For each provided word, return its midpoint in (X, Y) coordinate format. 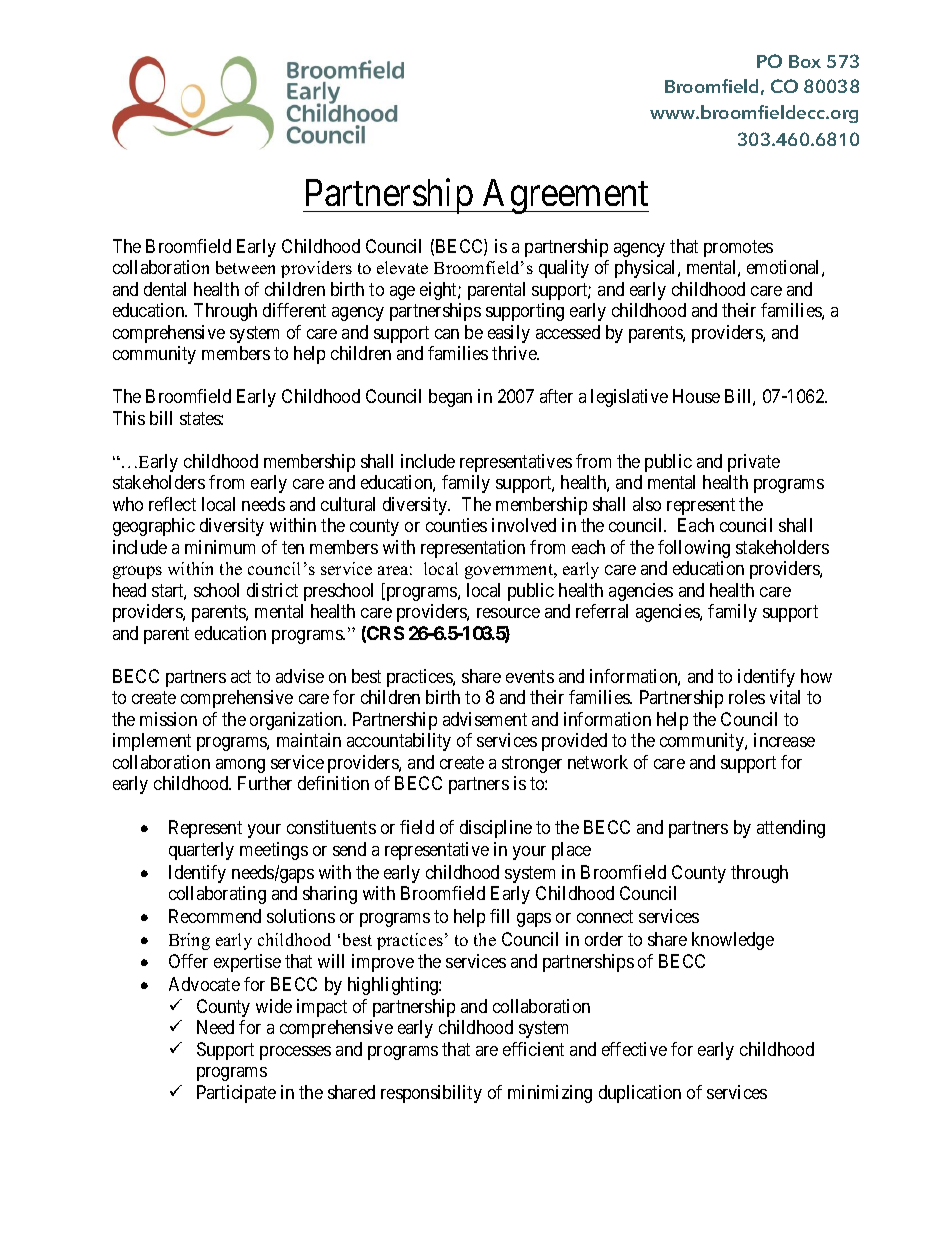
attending (791, 829)
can (447, 334)
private (754, 463)
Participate (236, 1094)
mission (168, 719)
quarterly (201, 851)
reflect (172, 504)
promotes (738, 248)
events (530, 676)
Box (805, 61)
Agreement (565, 196)
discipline (496, 829)
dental (165, 289)
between (245, 267)
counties (456, 525)
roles (747, 697)
